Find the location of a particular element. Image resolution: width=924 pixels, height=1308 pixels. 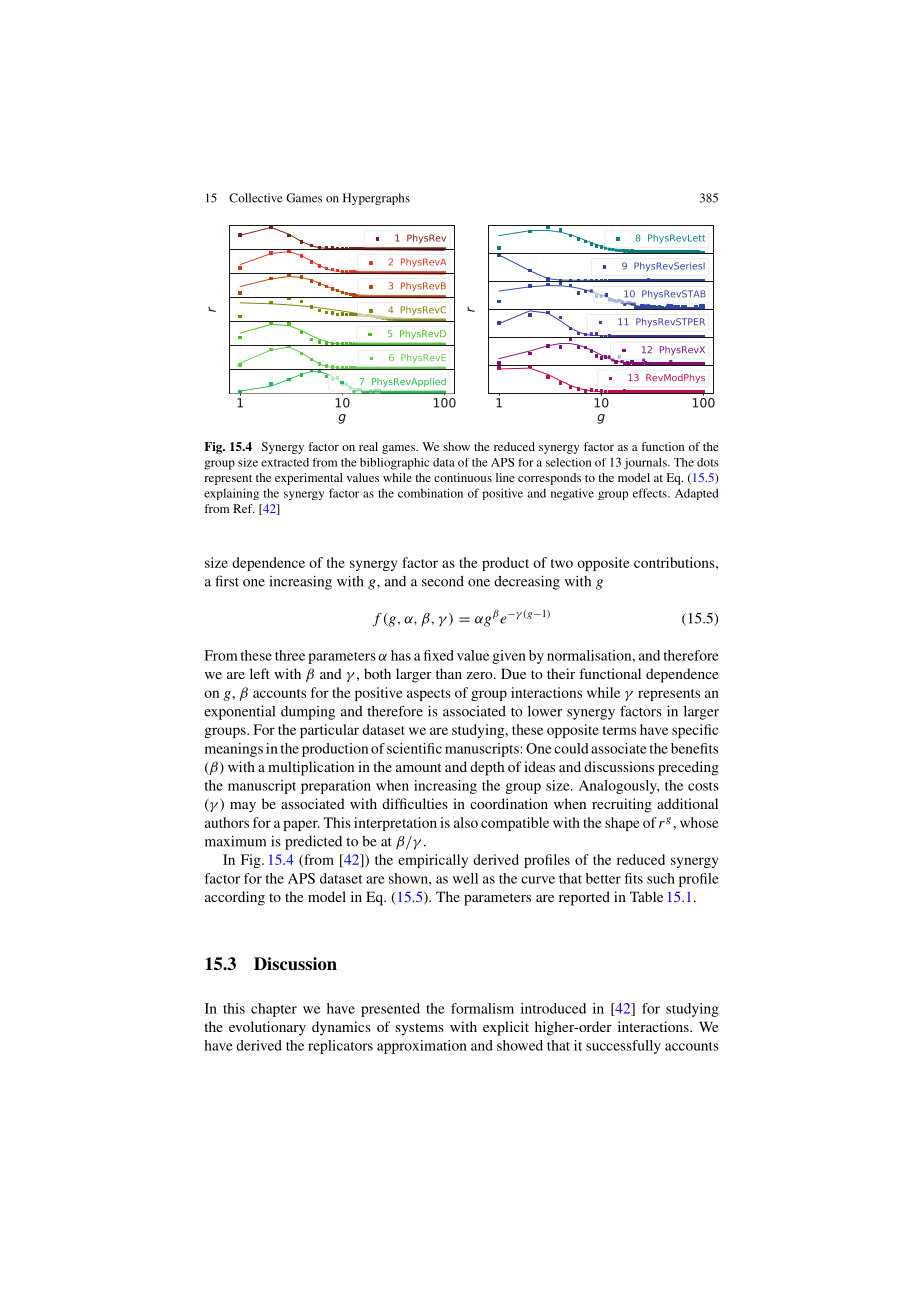

journals is located at coordinates (646, 464).
